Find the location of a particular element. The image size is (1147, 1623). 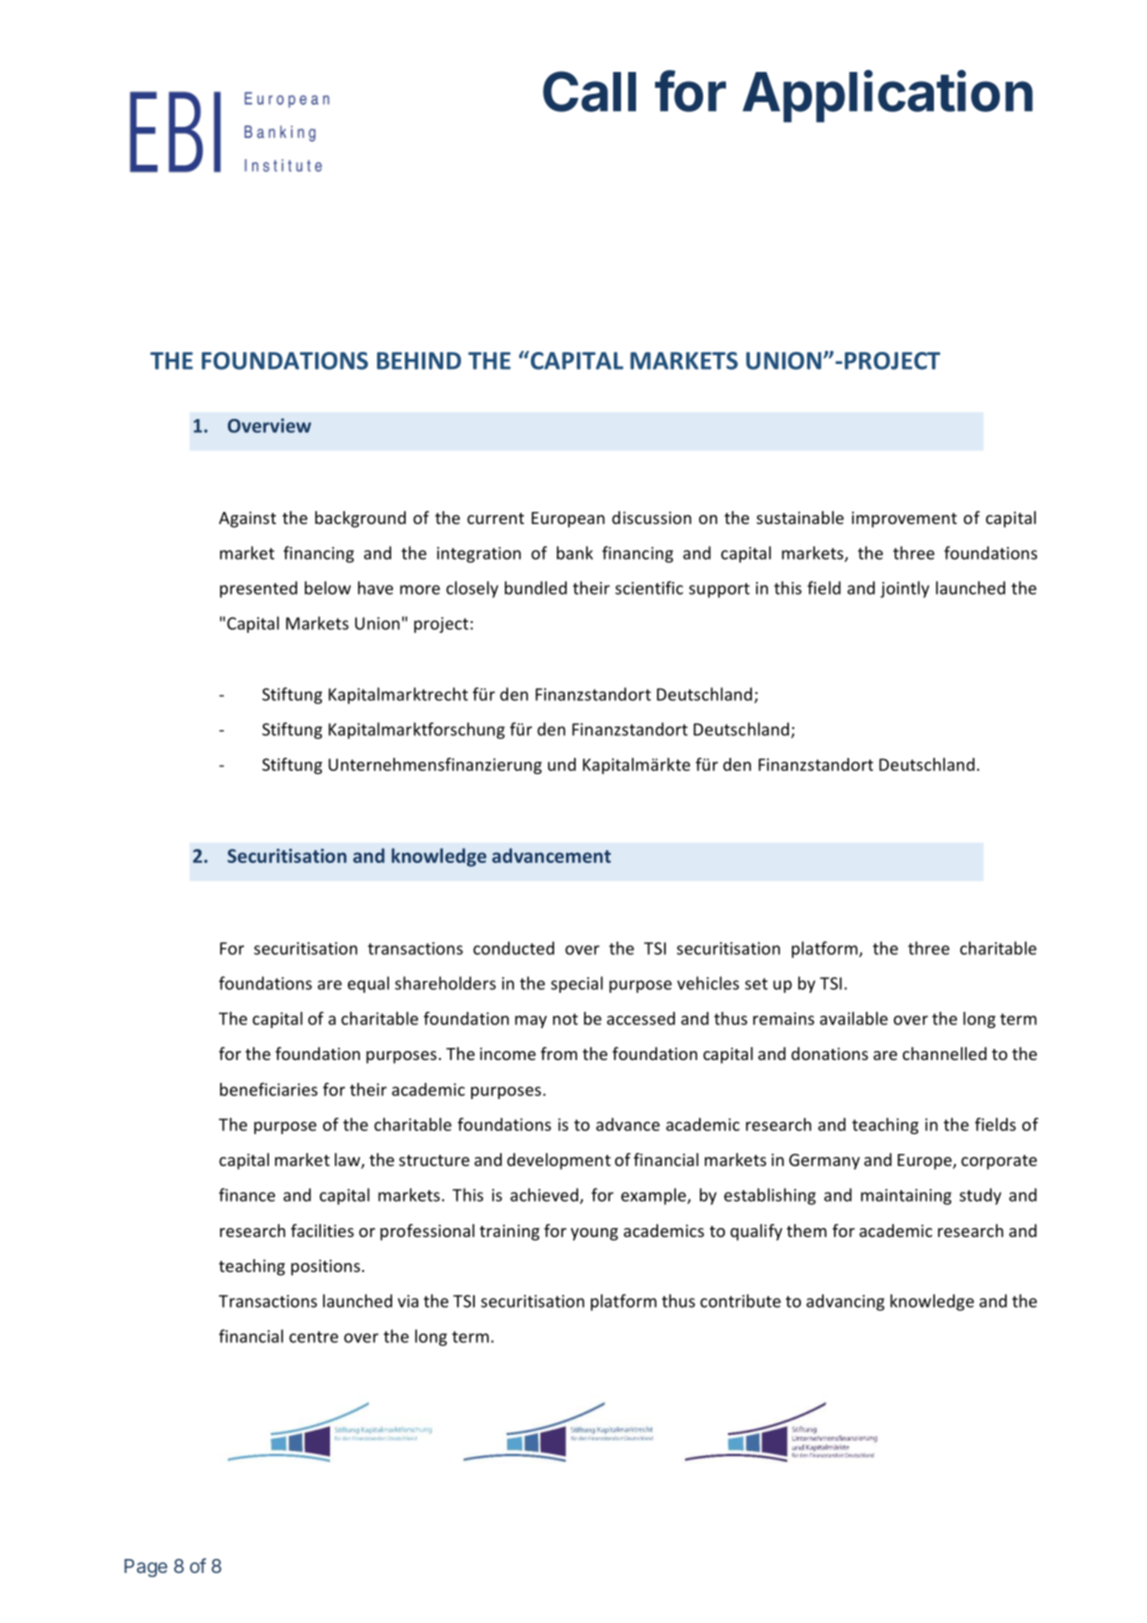

via is located at coordinates (408, 1301).
